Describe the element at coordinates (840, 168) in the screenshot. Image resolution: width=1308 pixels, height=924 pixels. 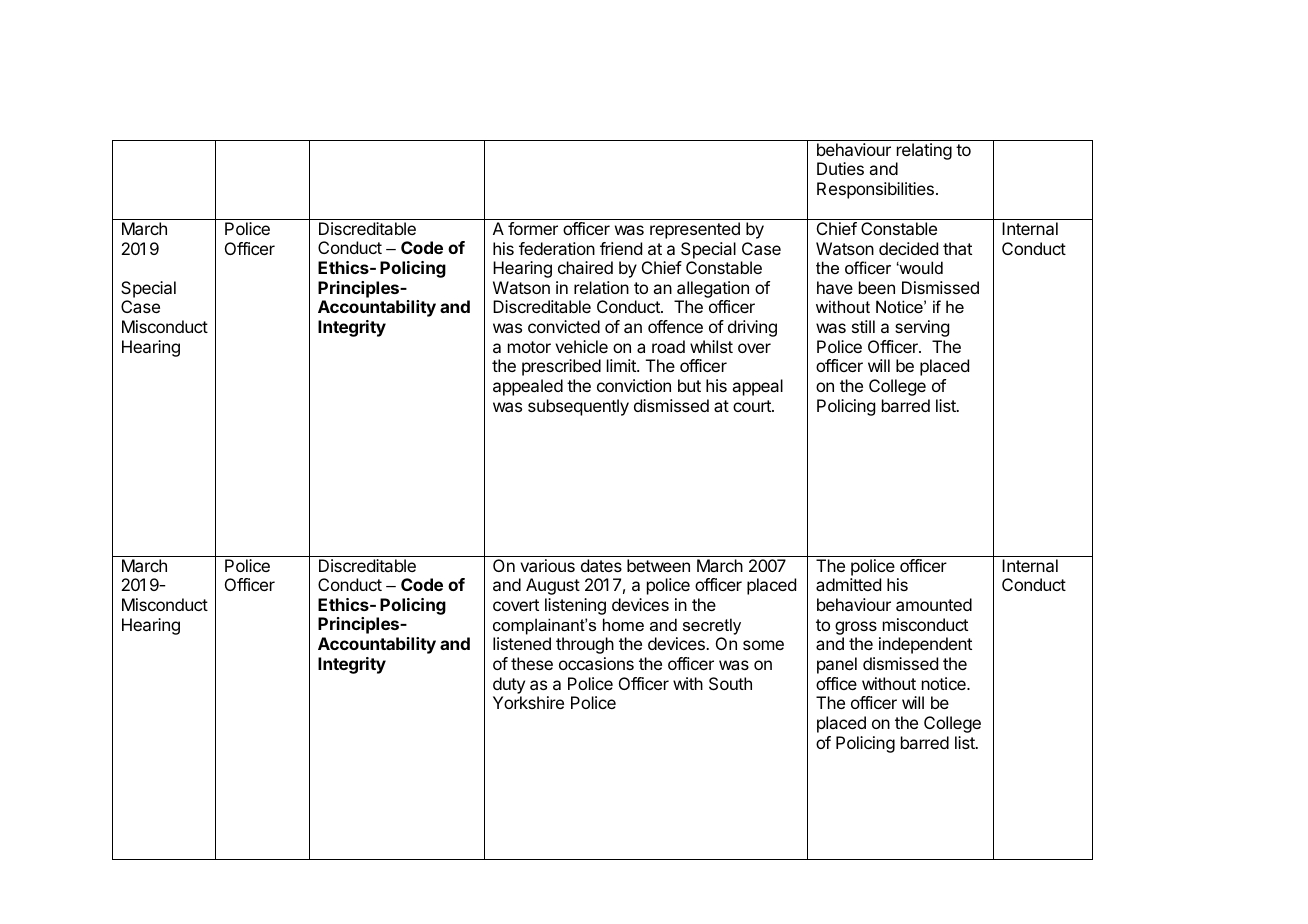
I see `Duties` at that location.
